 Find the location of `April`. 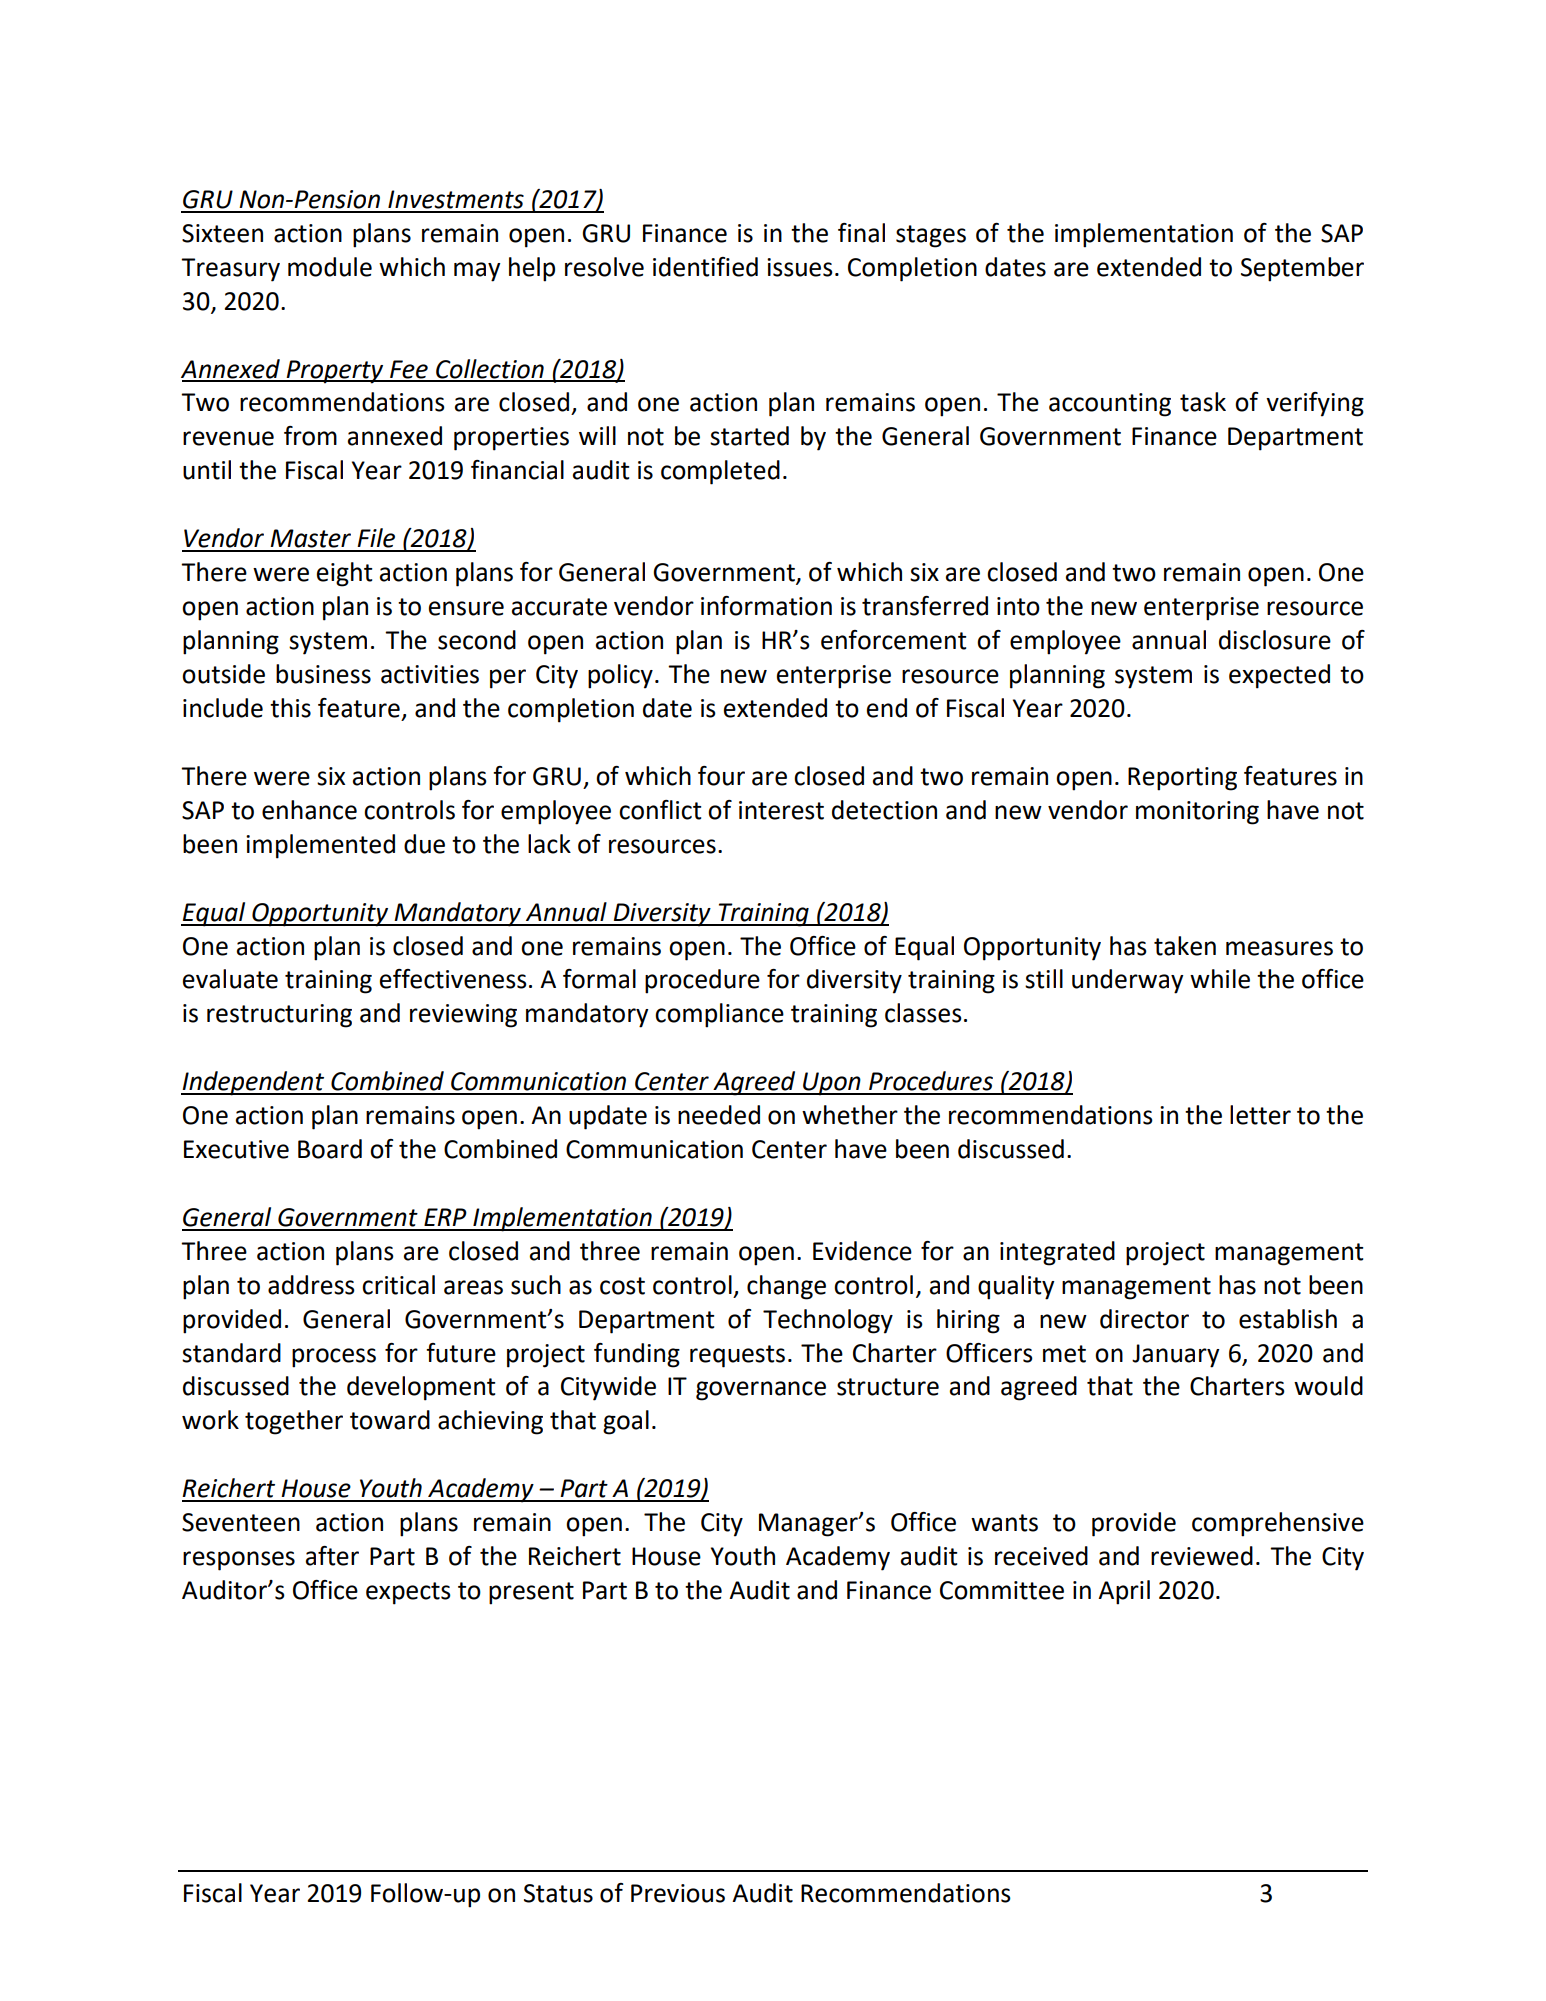

April is located at coordinates (1124, 1592).
